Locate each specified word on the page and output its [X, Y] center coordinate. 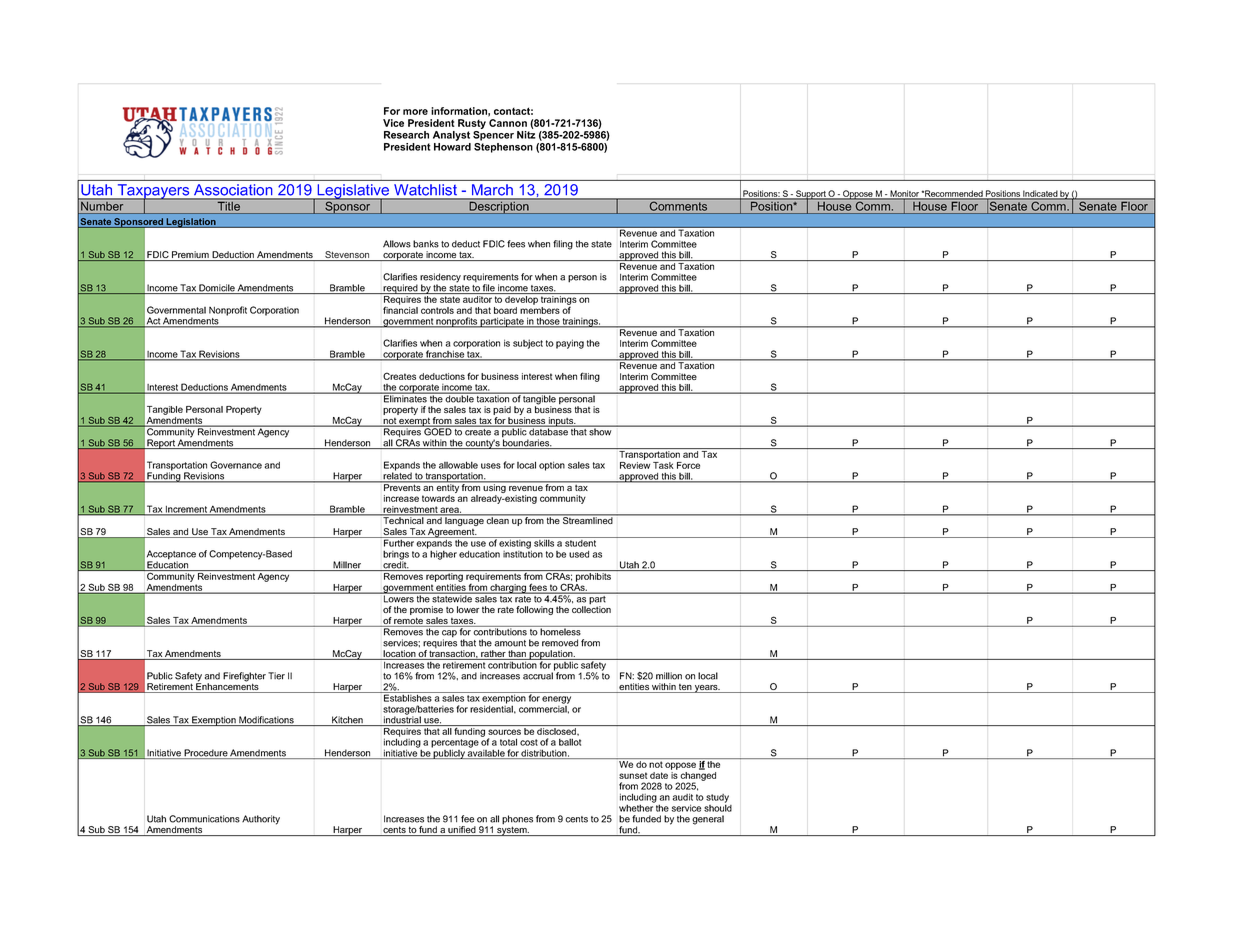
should [718, 807]
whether [637, 807]
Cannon [508, 123]
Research [406, 135]
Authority [261, 820]
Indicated [1040, 194]
